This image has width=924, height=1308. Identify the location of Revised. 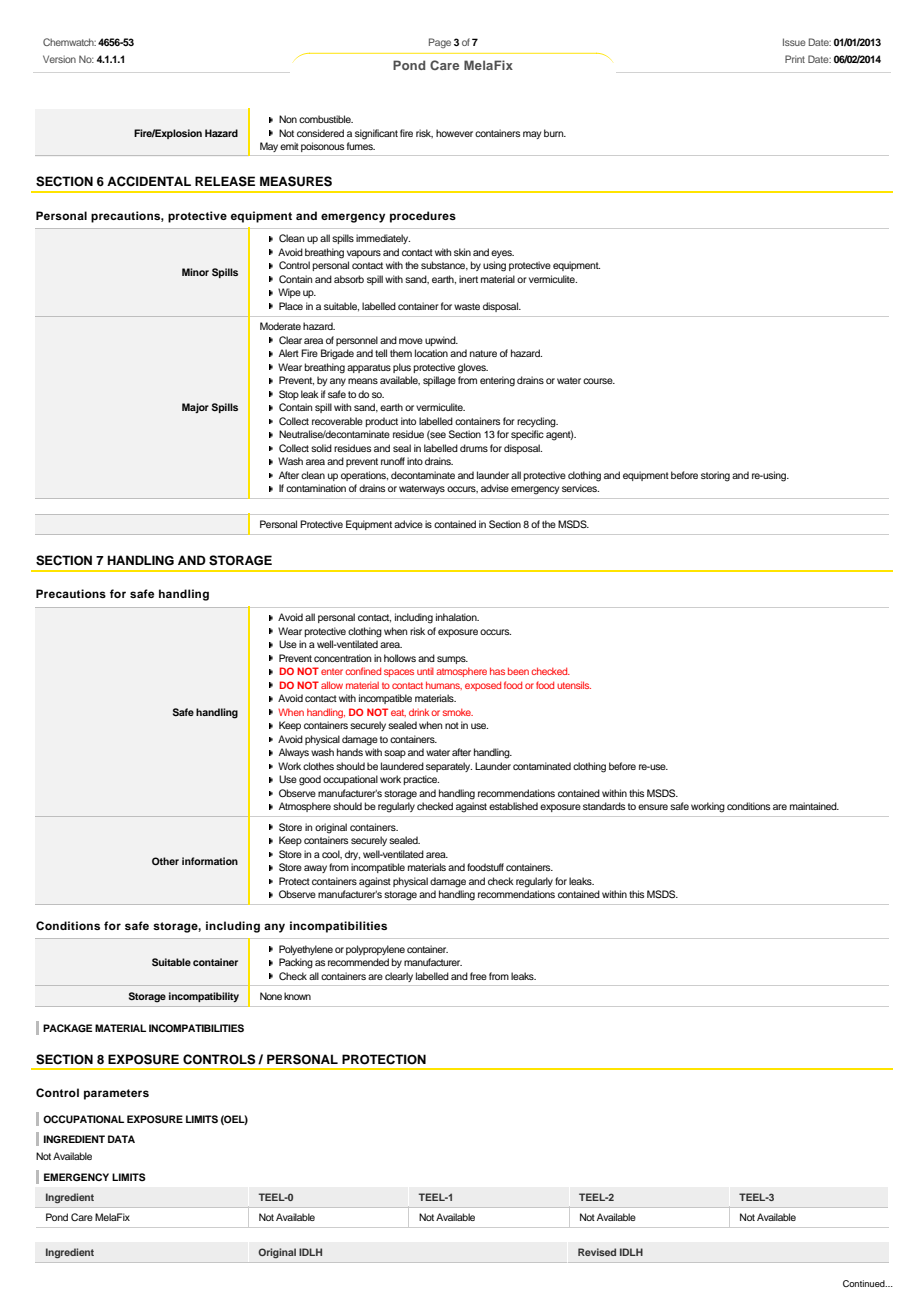
(597, 1252).
